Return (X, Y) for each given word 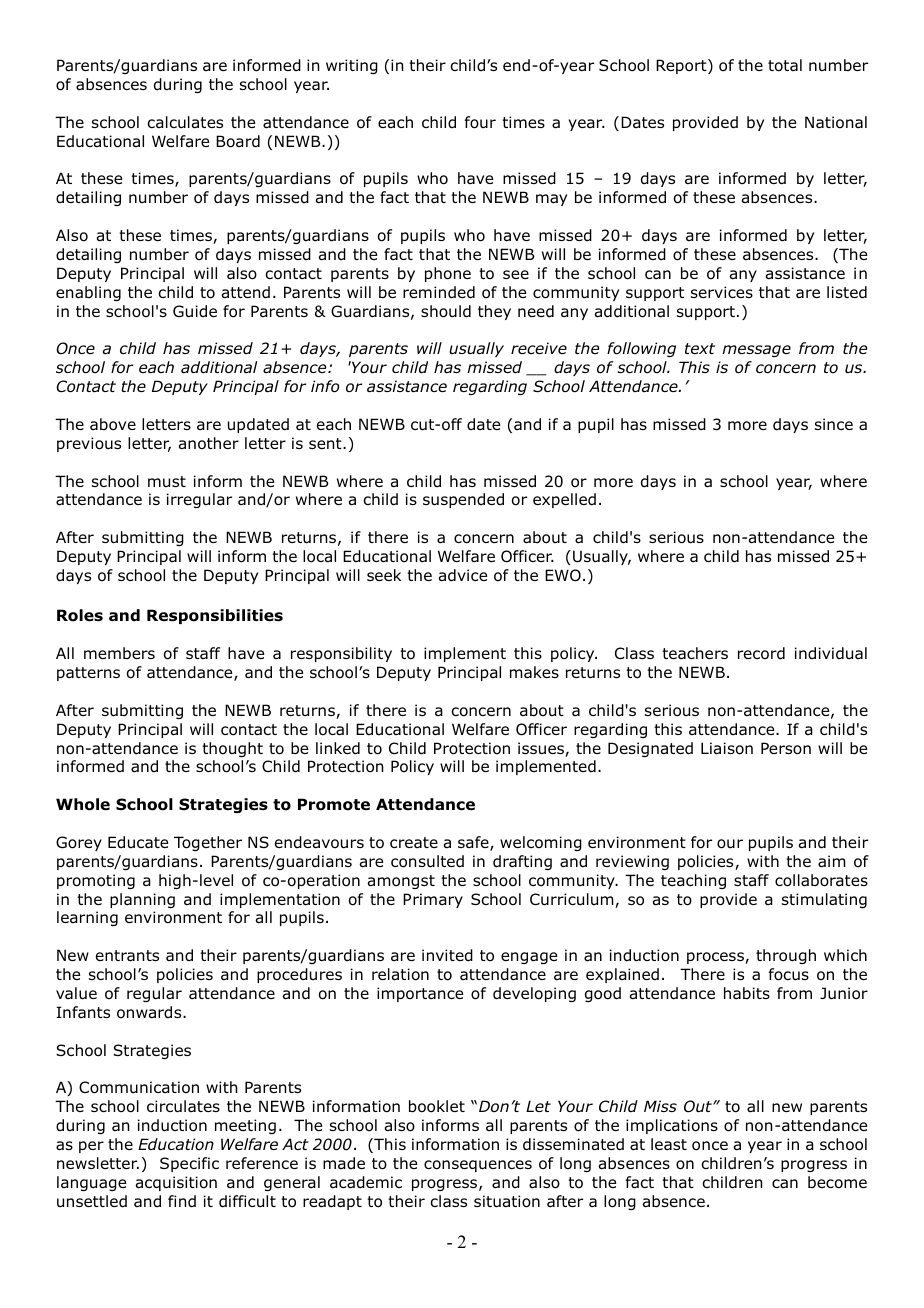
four (480, 122)
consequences (478, 1166)
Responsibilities (215, 616)
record (761, 653)
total (785, 65)
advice (463, 575)
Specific (189, 1164)
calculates (185, 122)
